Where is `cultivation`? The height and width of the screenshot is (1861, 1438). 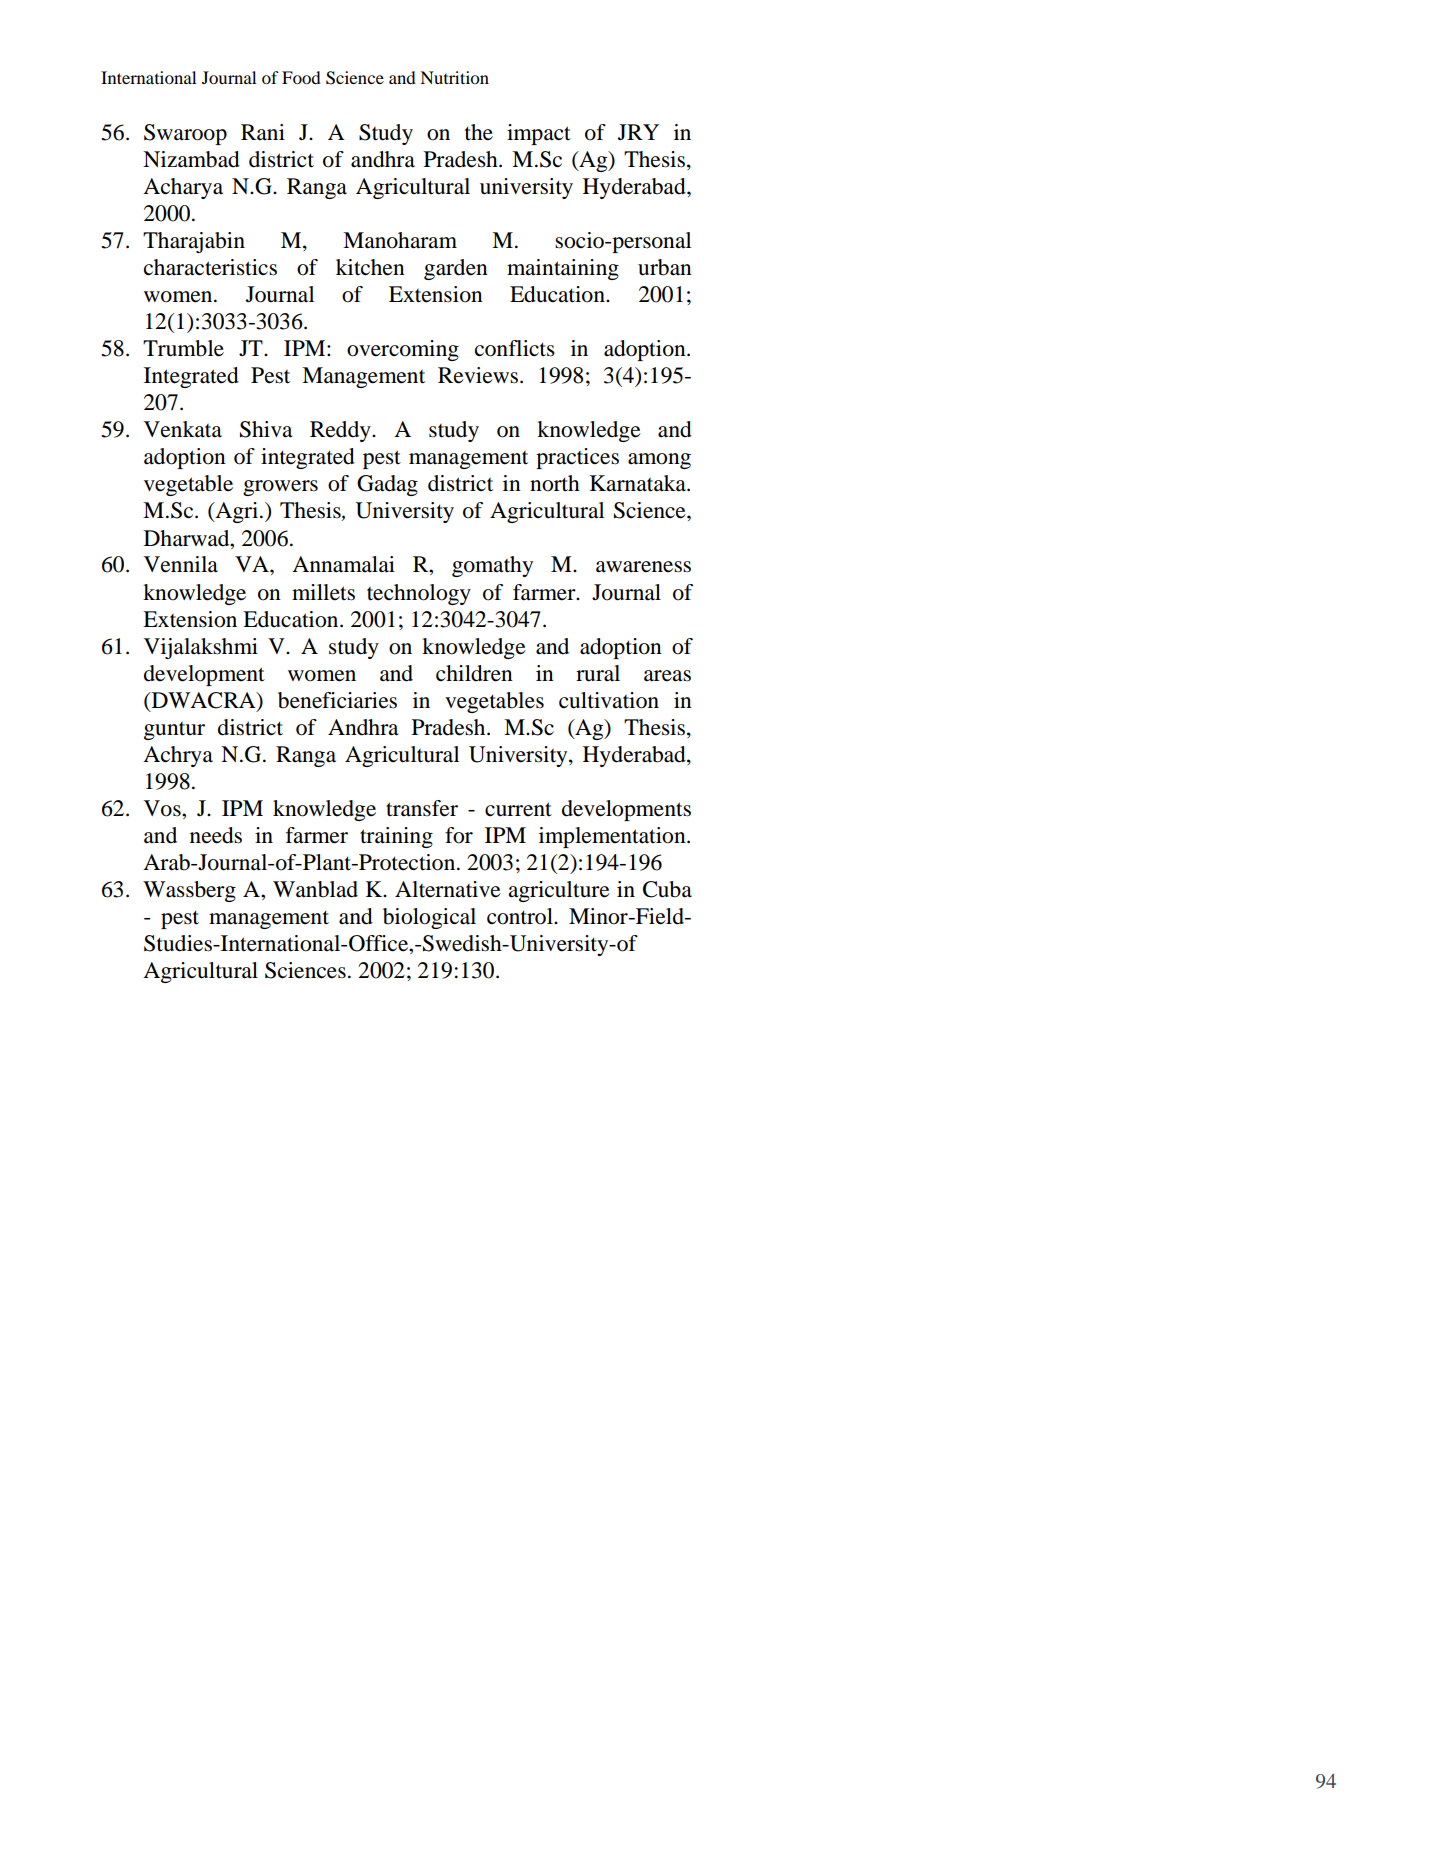
cultivation is located at coordinates (609, 700).
